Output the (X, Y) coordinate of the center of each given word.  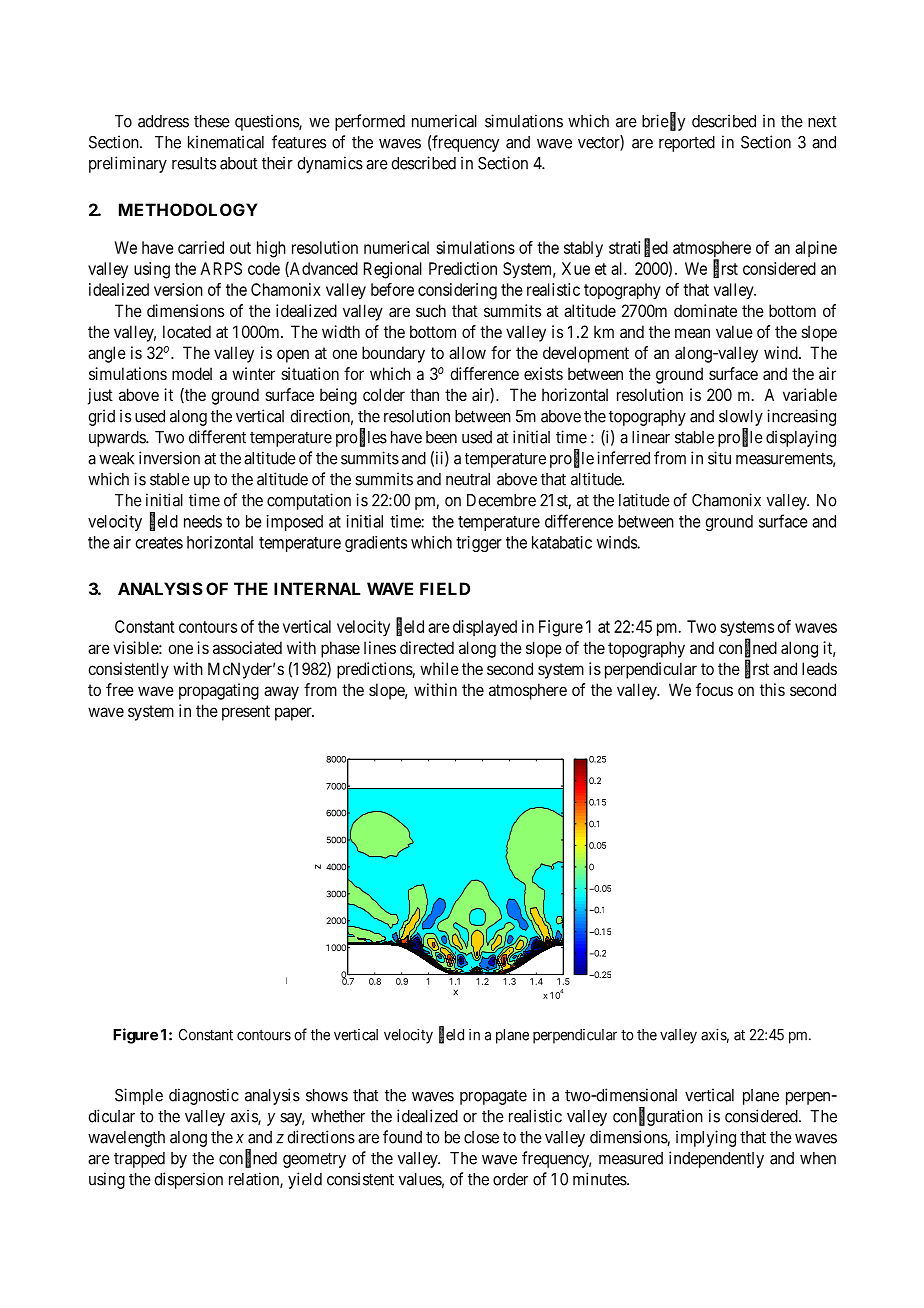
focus (714, 689)
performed (370, 122)
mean (692, 333)
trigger (479, 544)
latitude (644, 500)
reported (687, 144)
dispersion (188, 1180)
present (246, 713)
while (439, 668)
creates (159, 543)
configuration (658, 1117)
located (187, 331)
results (194, 163)
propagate (493, 1097)
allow (467, 352)
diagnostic (204, 1096)
